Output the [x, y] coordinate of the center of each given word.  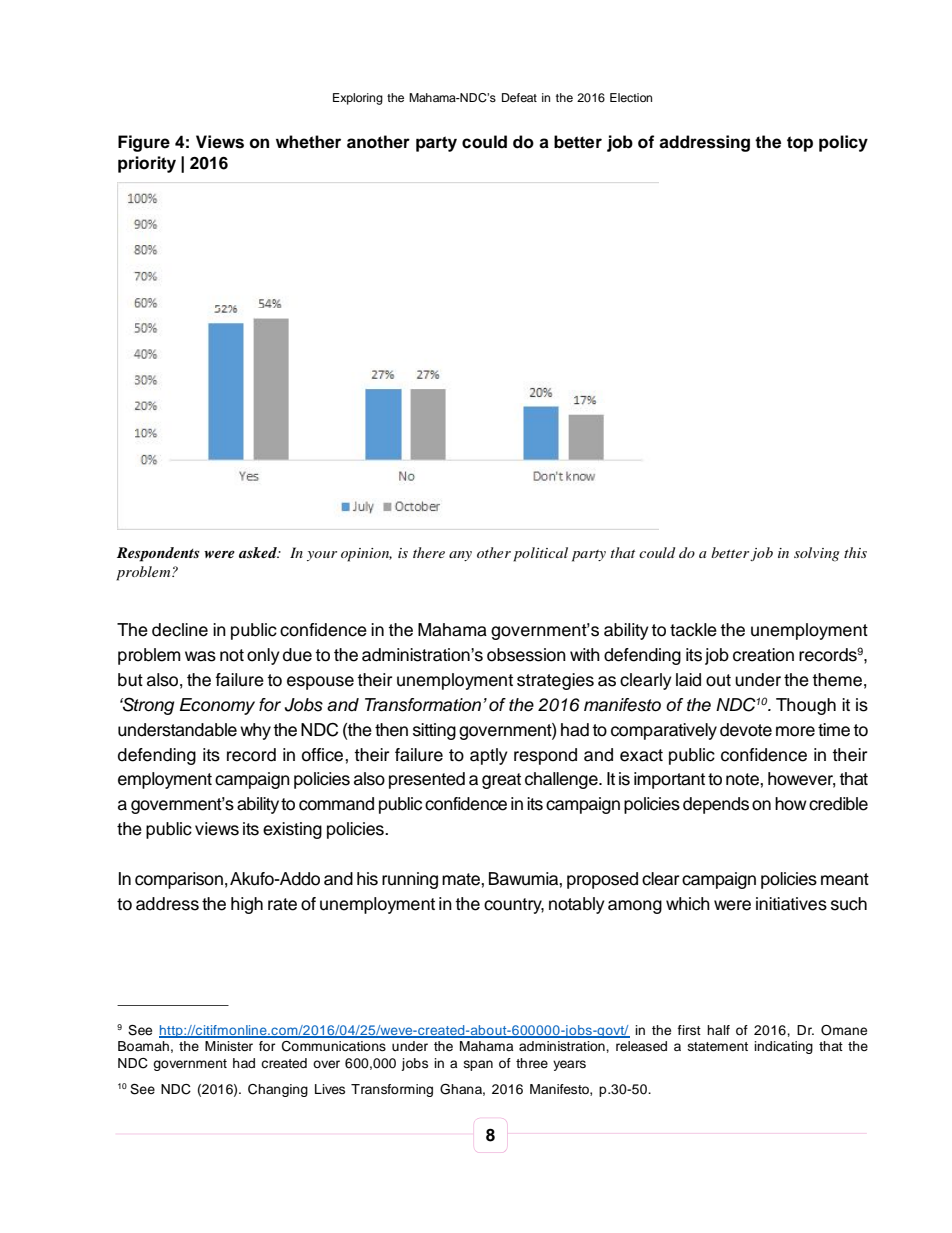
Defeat [519, 97]
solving [816, 554]
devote [746, 730]
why [255, 731]
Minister [229, 1046]
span [478, 1065]
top [800, 144]
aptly [489, 756]
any [460, 556]
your [322, 556]
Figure [144, 143]
